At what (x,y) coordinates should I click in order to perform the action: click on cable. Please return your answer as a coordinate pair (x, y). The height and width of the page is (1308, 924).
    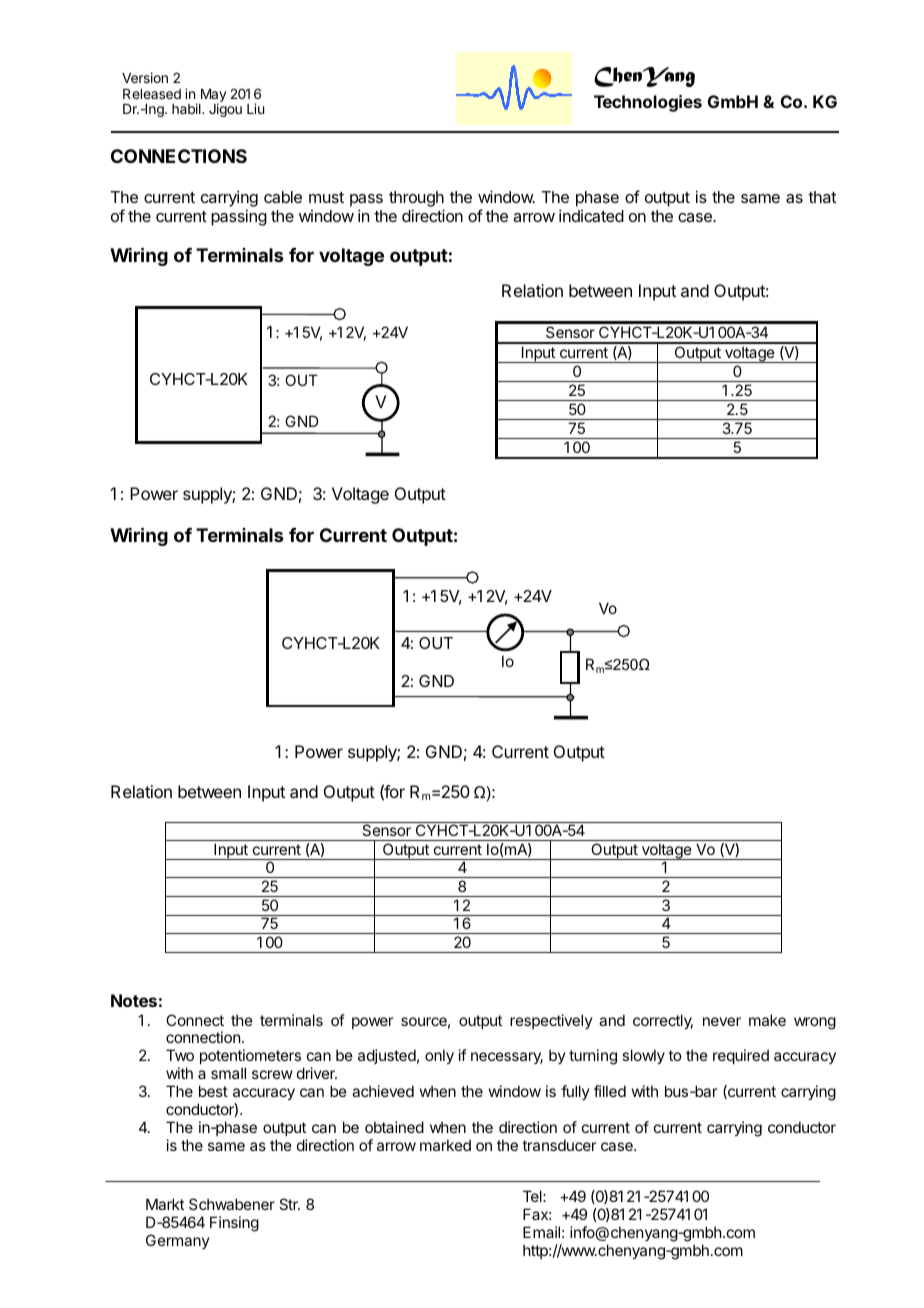
    Looking at the image, I should click on (283, 197).
